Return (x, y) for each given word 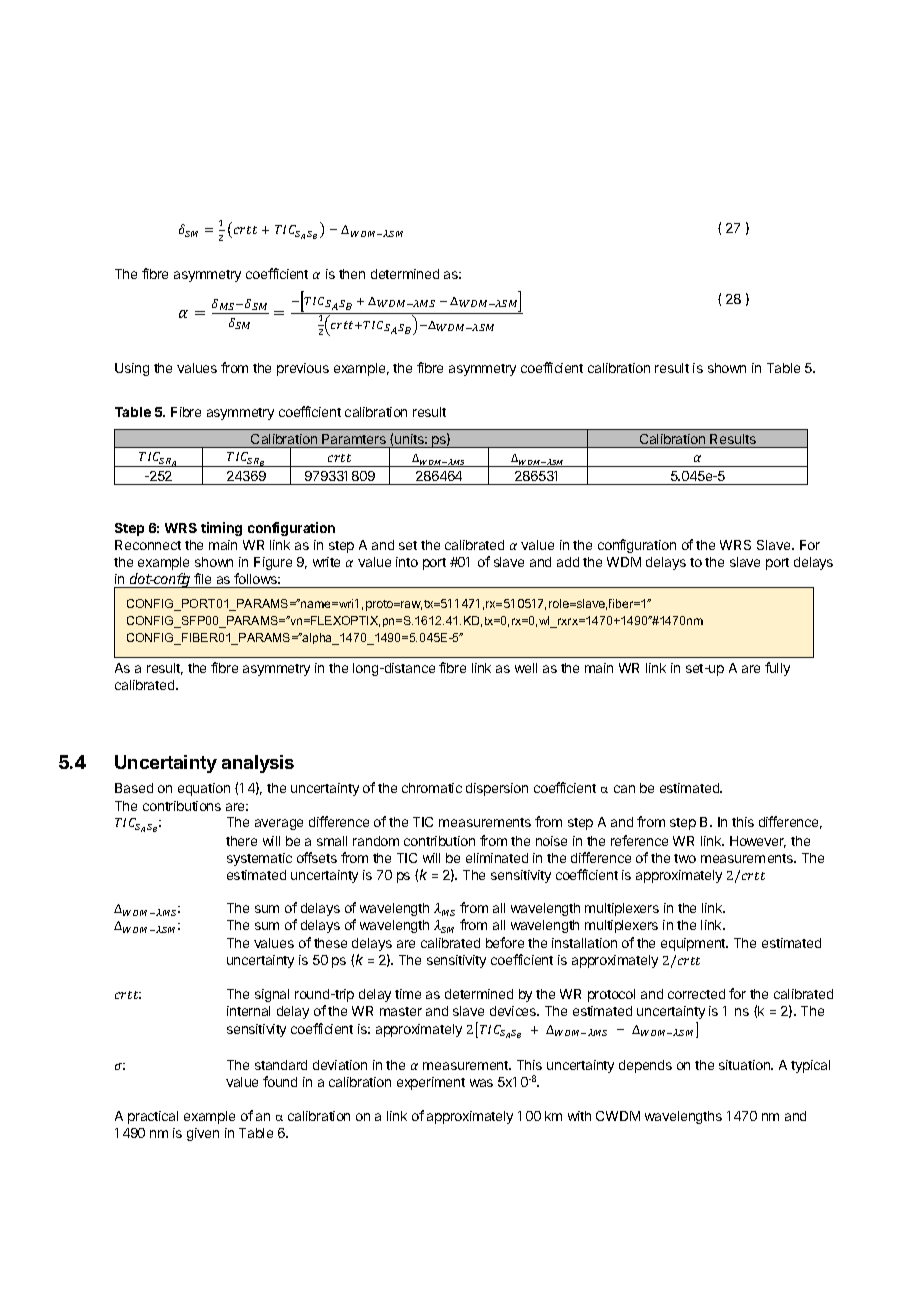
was (481, 1083)
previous (303, 369)
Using (132, 369)
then (352, 274)
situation (746, 1065)
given (203, 1134)
